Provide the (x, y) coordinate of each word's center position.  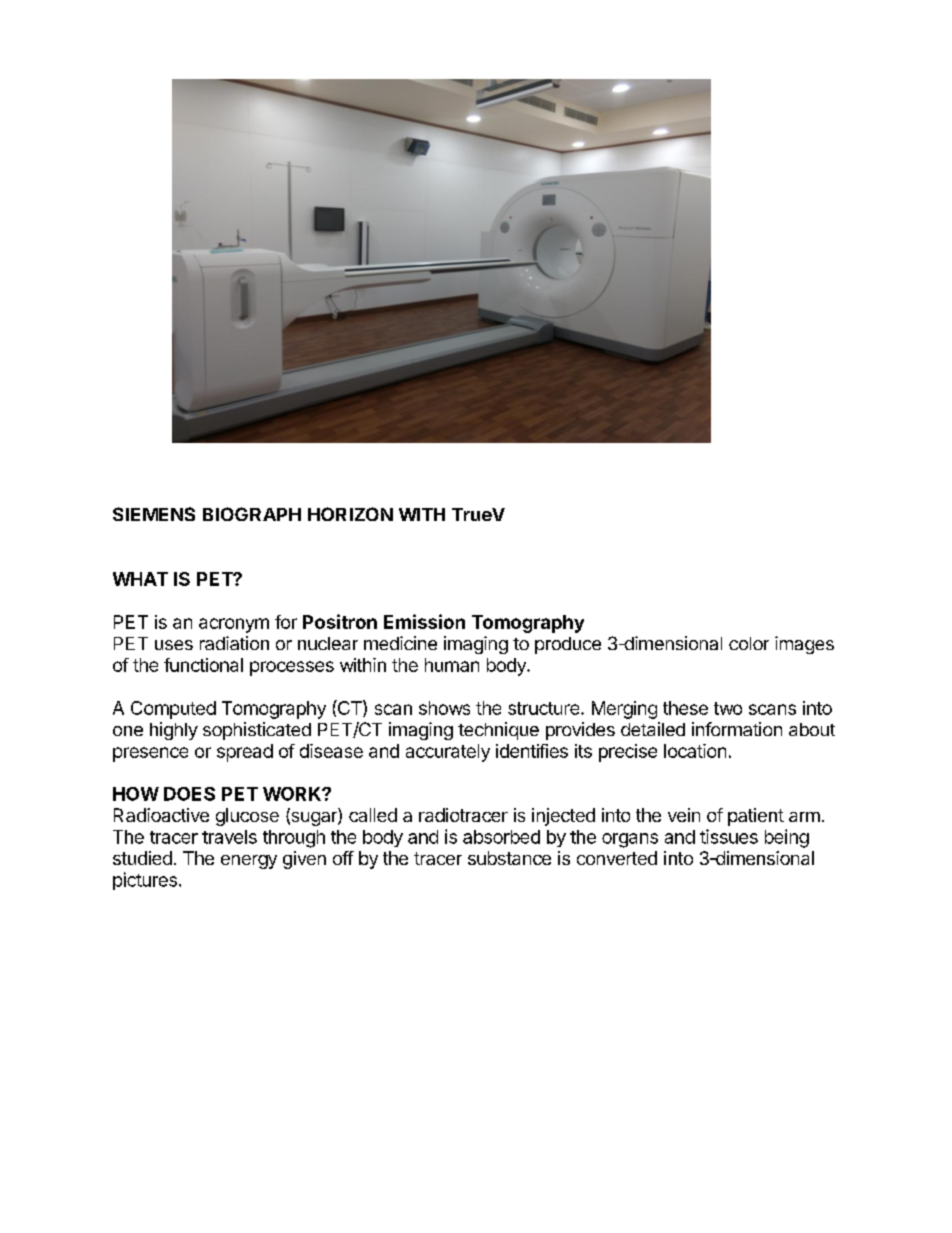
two (728, 708)
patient (756, 817)
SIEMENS (154, 514)
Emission (424, 621)
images (804, 645)
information (737, 729)
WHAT (140, 579)
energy (249, 862)
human (452, 665)
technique (498, 731)
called (373, 815)
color (749, 643)
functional (203, 665)
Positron (340, 621)
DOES (189, 794)
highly (174, 731)
